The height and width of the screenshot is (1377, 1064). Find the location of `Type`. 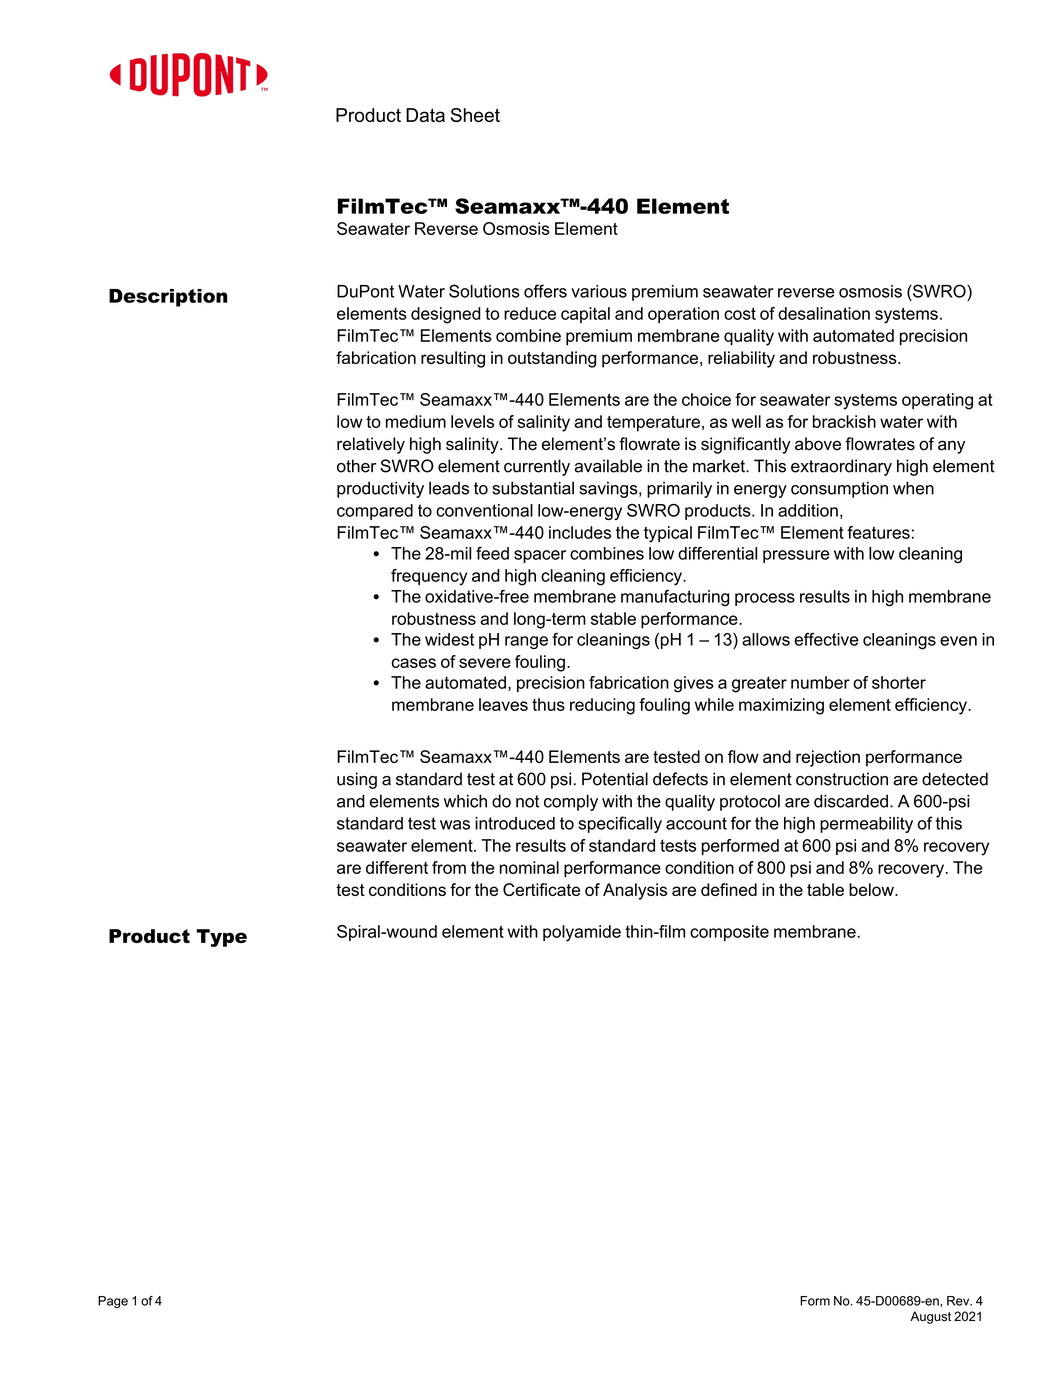

Type is located at coordinates (221, 938).
